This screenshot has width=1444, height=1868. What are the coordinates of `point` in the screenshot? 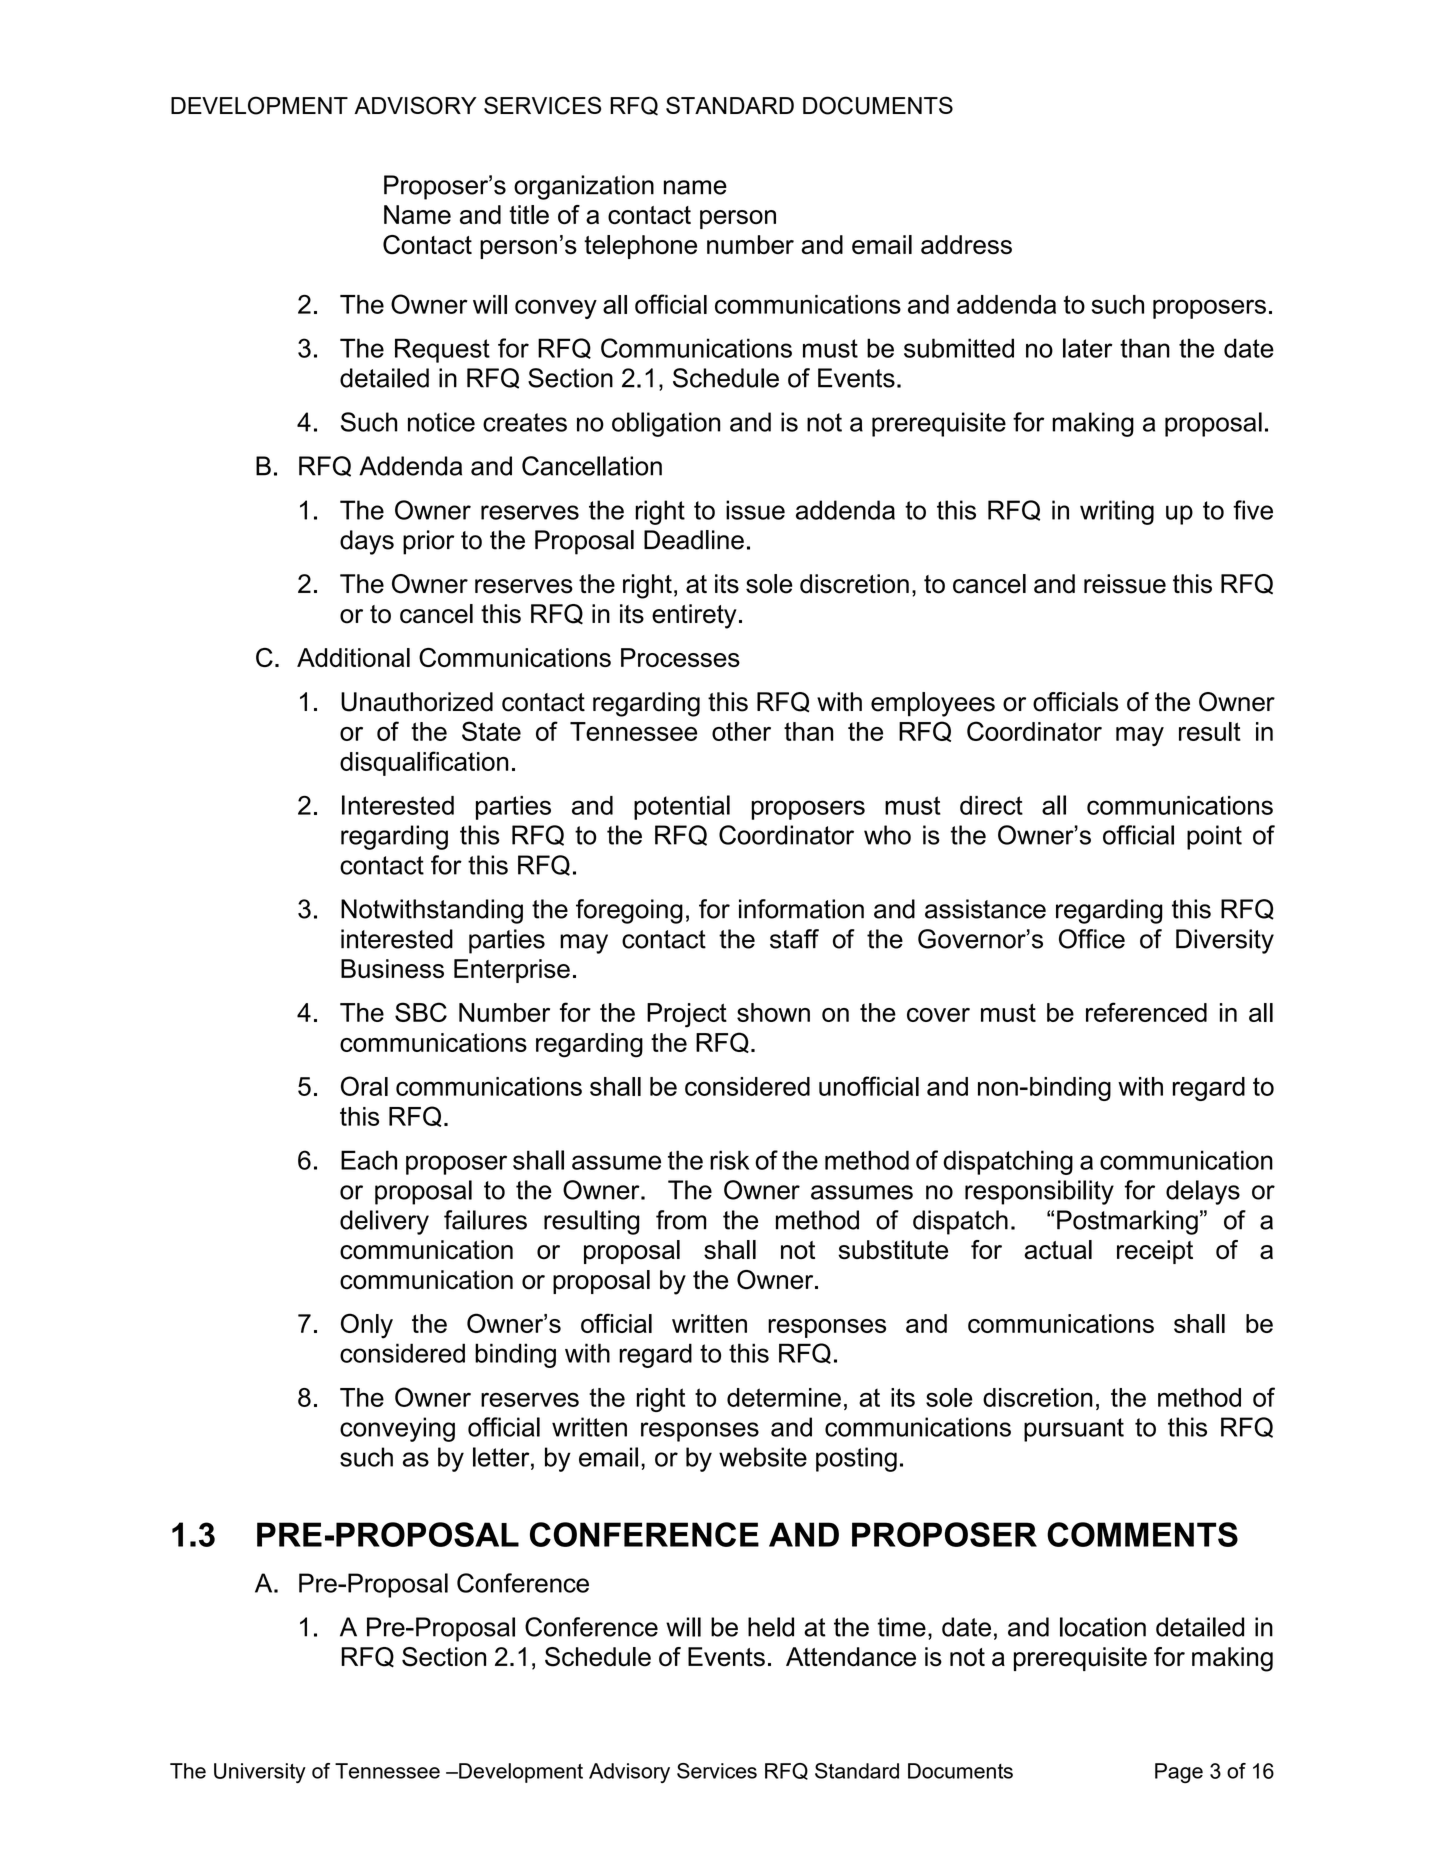 It's located at (1214, 837).
